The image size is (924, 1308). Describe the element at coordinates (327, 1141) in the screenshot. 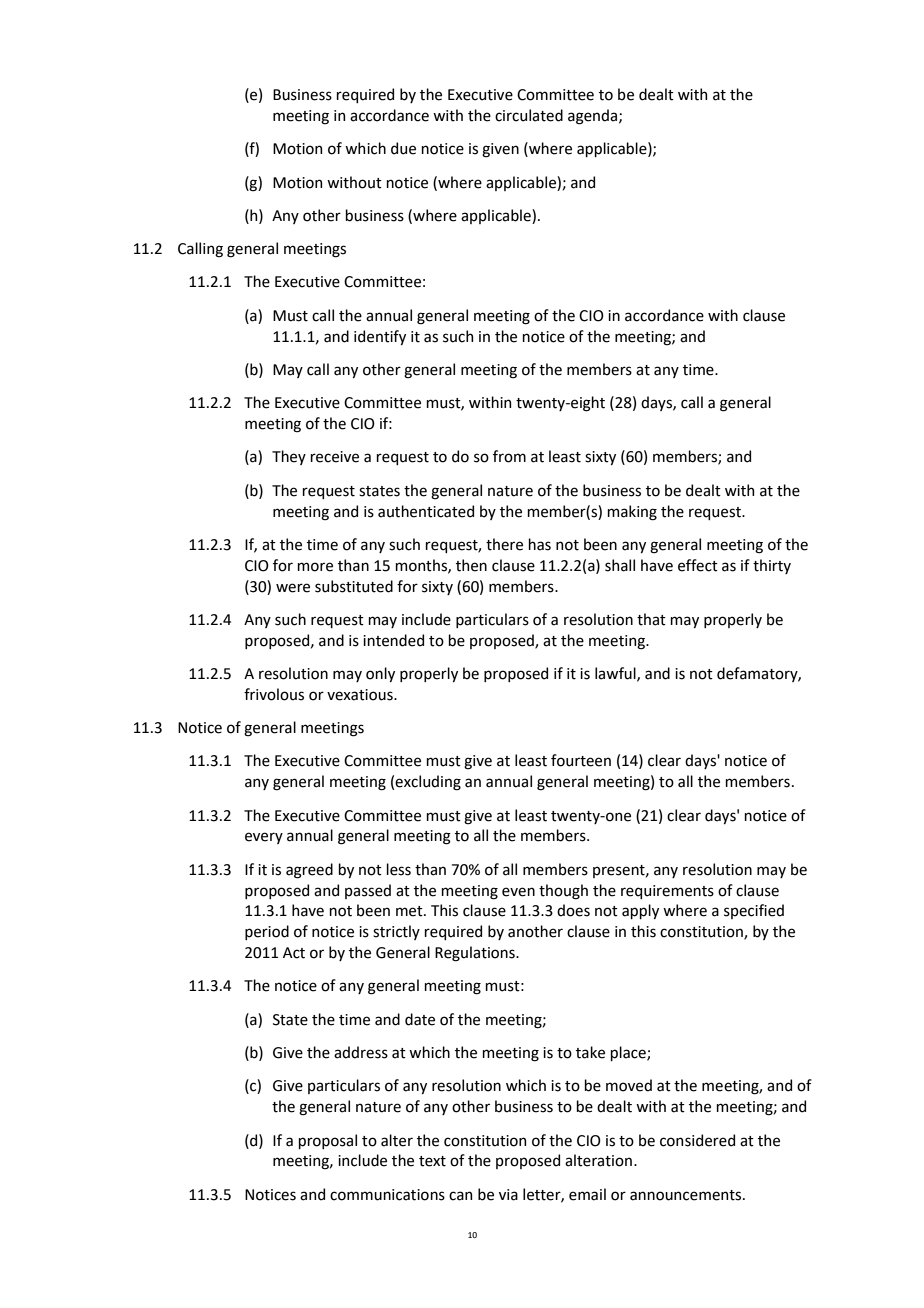

I see `proposal` at that location.
